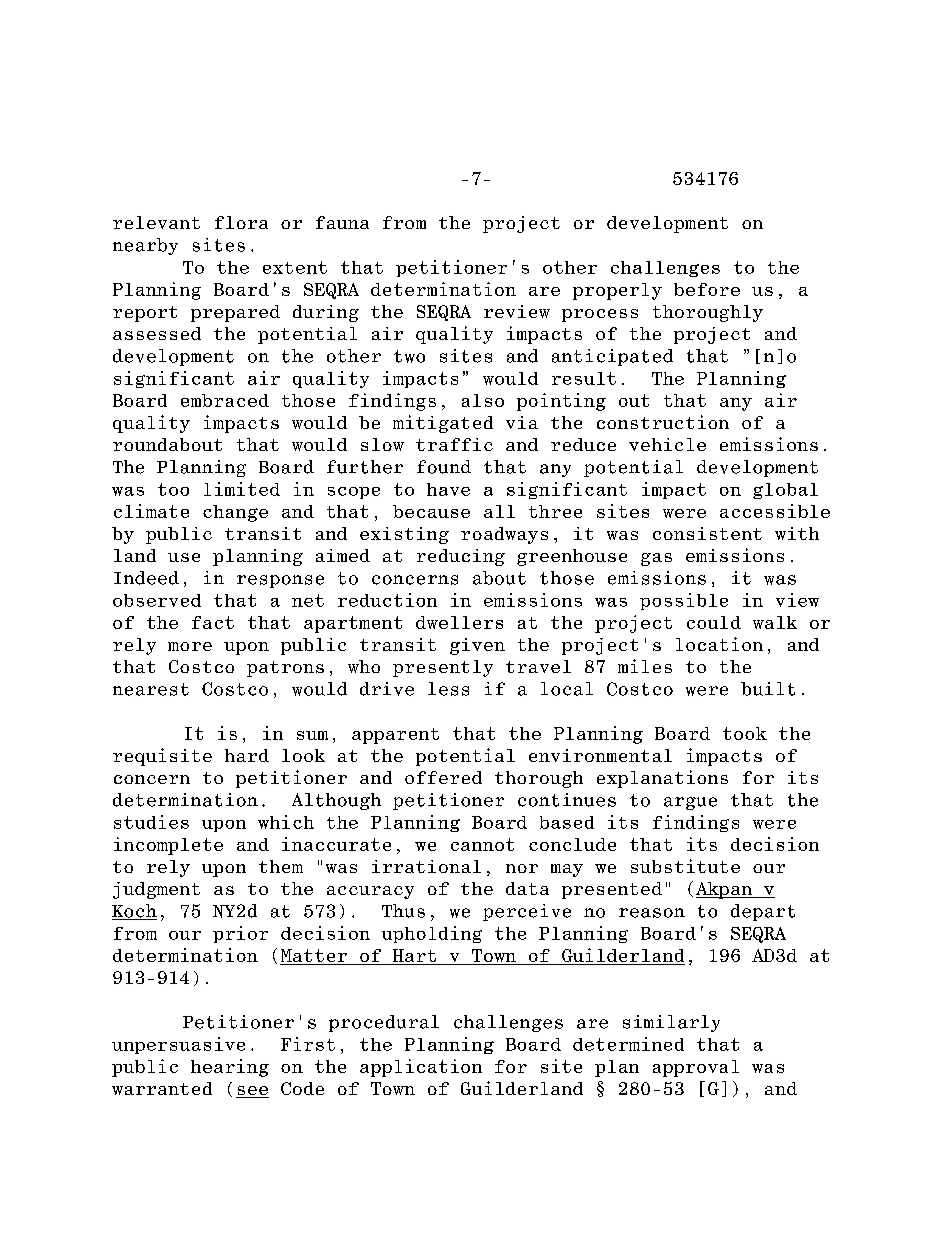 The image size is (952, 1233). What do you see at coordinates (707, 533) in the document?
I see `consistent` at bounding box center [707, 533].
